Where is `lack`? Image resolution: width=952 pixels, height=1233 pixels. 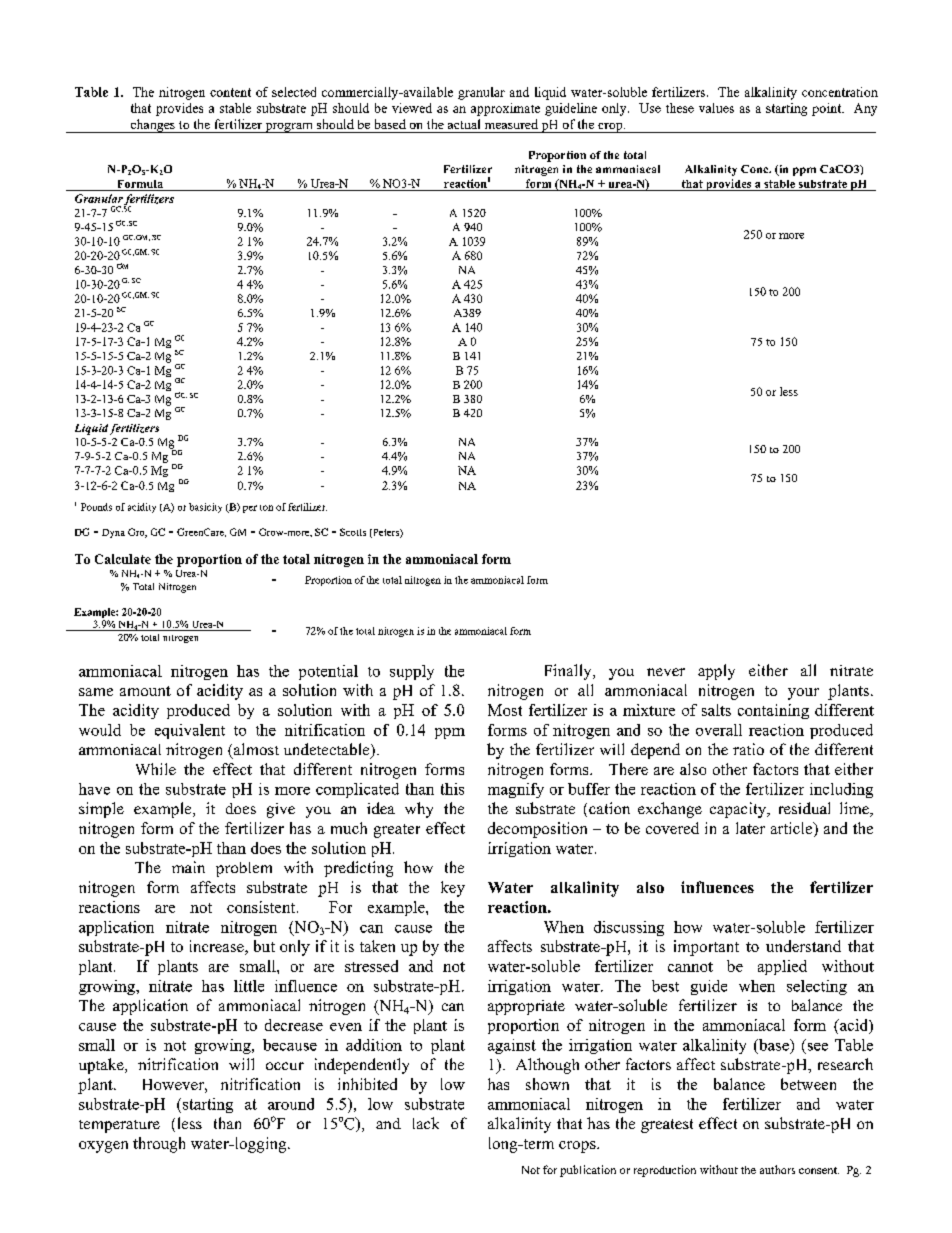 lack is located at coordinates (426, 1123).
